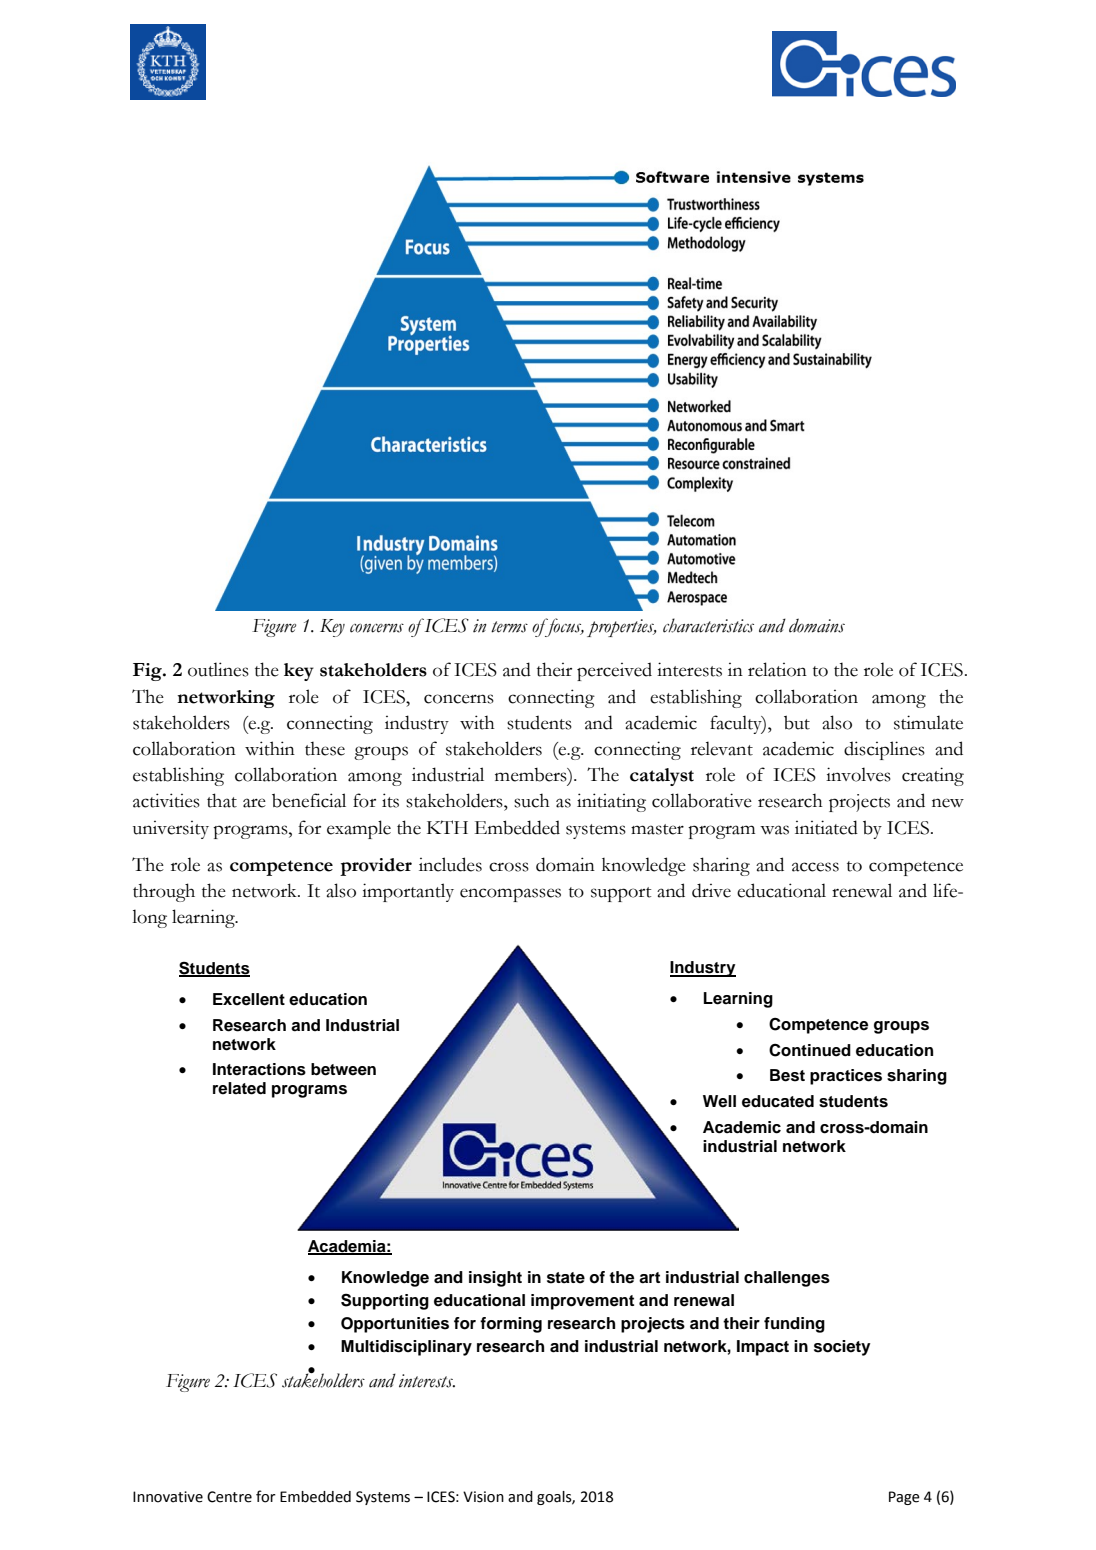 This document has height=1550, width=1096. What do you see at coordinates (218, 669) in the document?
I see `outlines` at bounding box center [218, 669].
